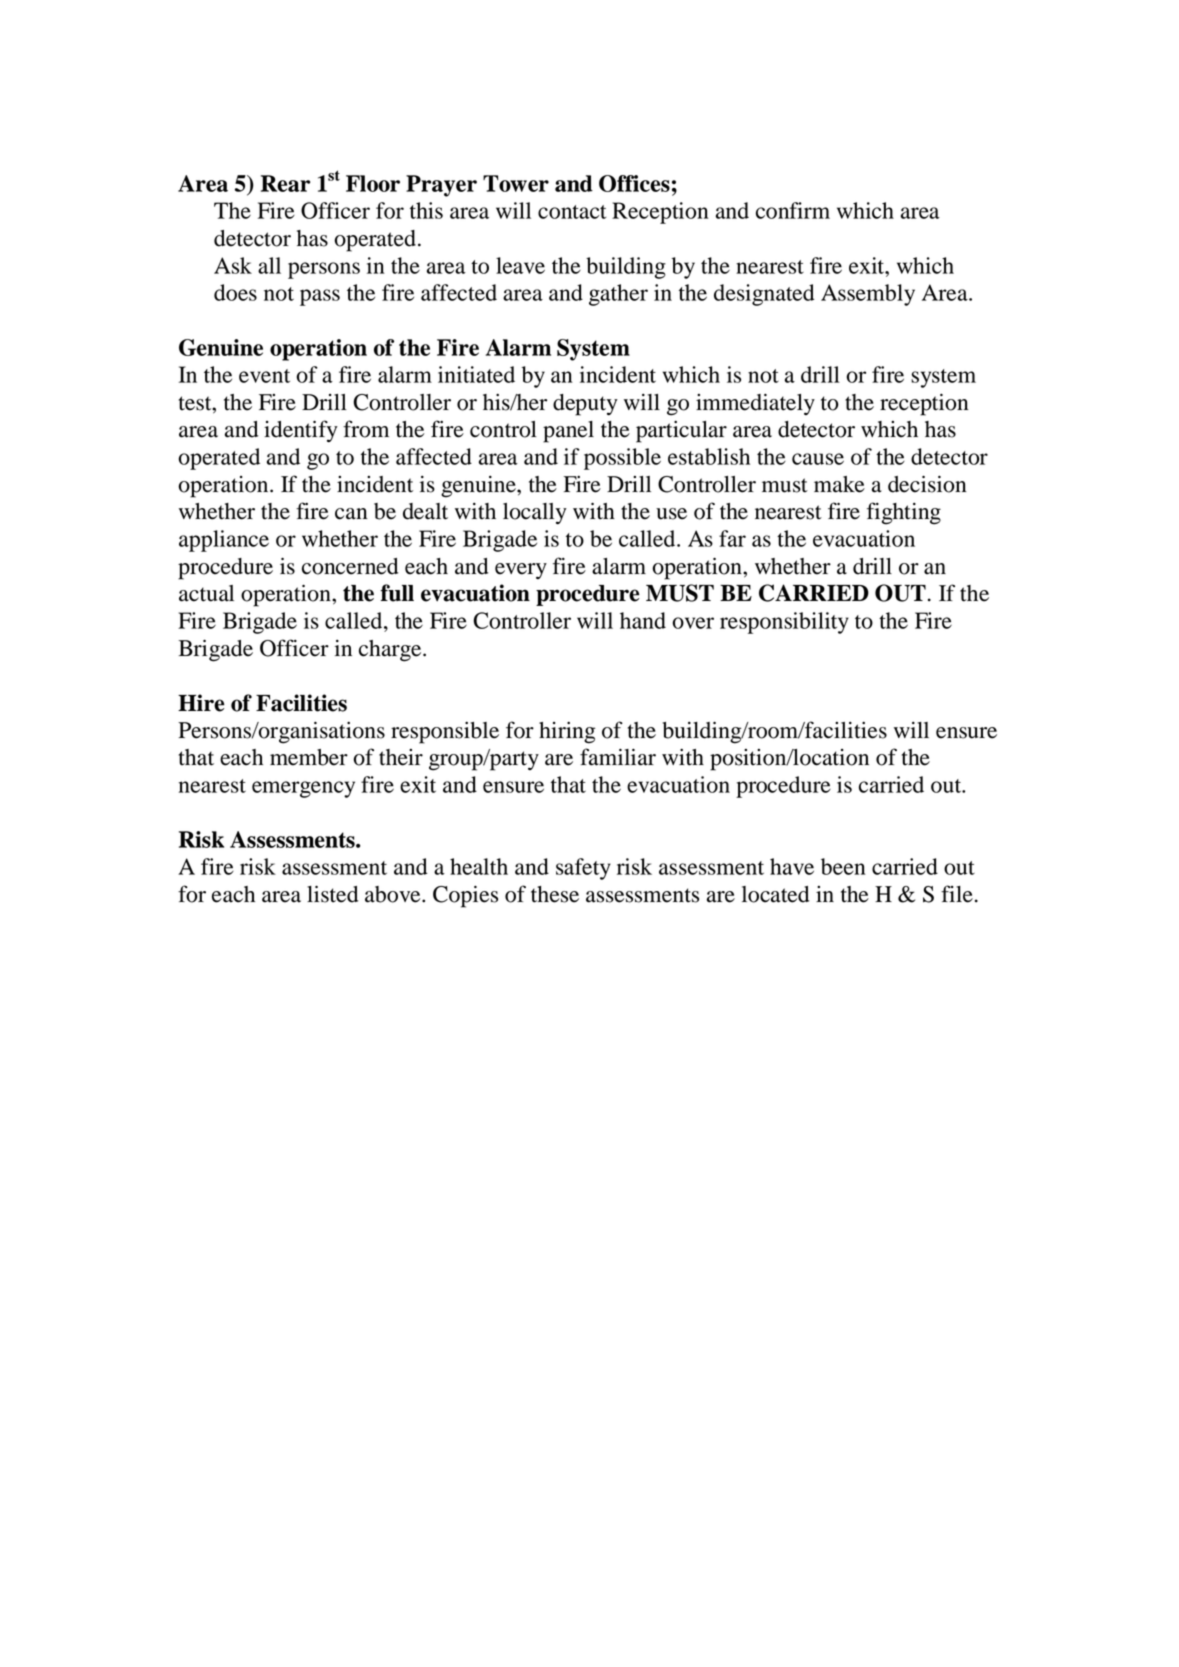  I want to click on hand, so click(643, 620).
